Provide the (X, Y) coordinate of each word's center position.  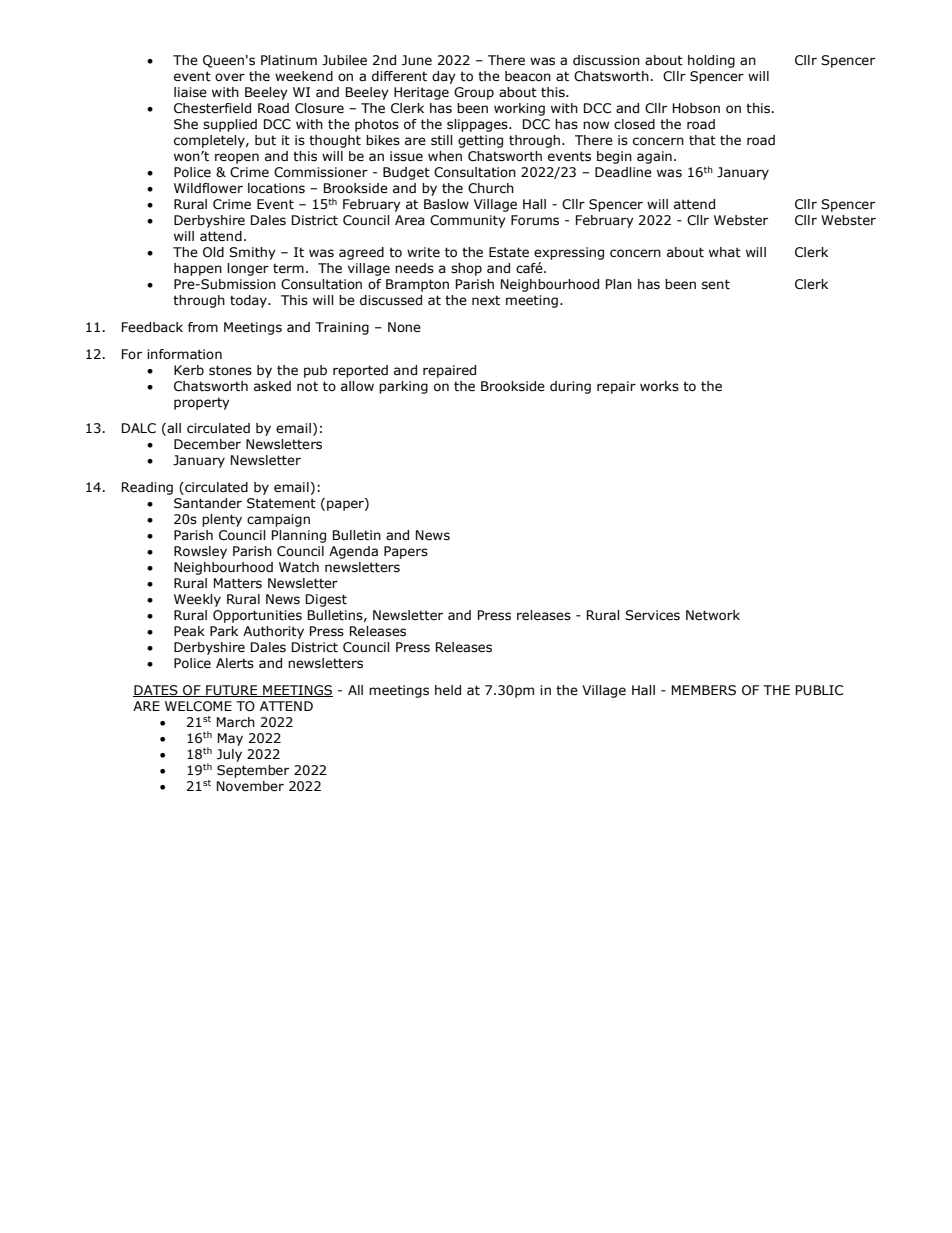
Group (474, 93)
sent (716, 284)
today (249, 301)
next (486, 300)
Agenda (353, 552)
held (448, 690)
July (229, 755)
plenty (222, 520)
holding (711, 61)
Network (713, 615)
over (230, 77)
